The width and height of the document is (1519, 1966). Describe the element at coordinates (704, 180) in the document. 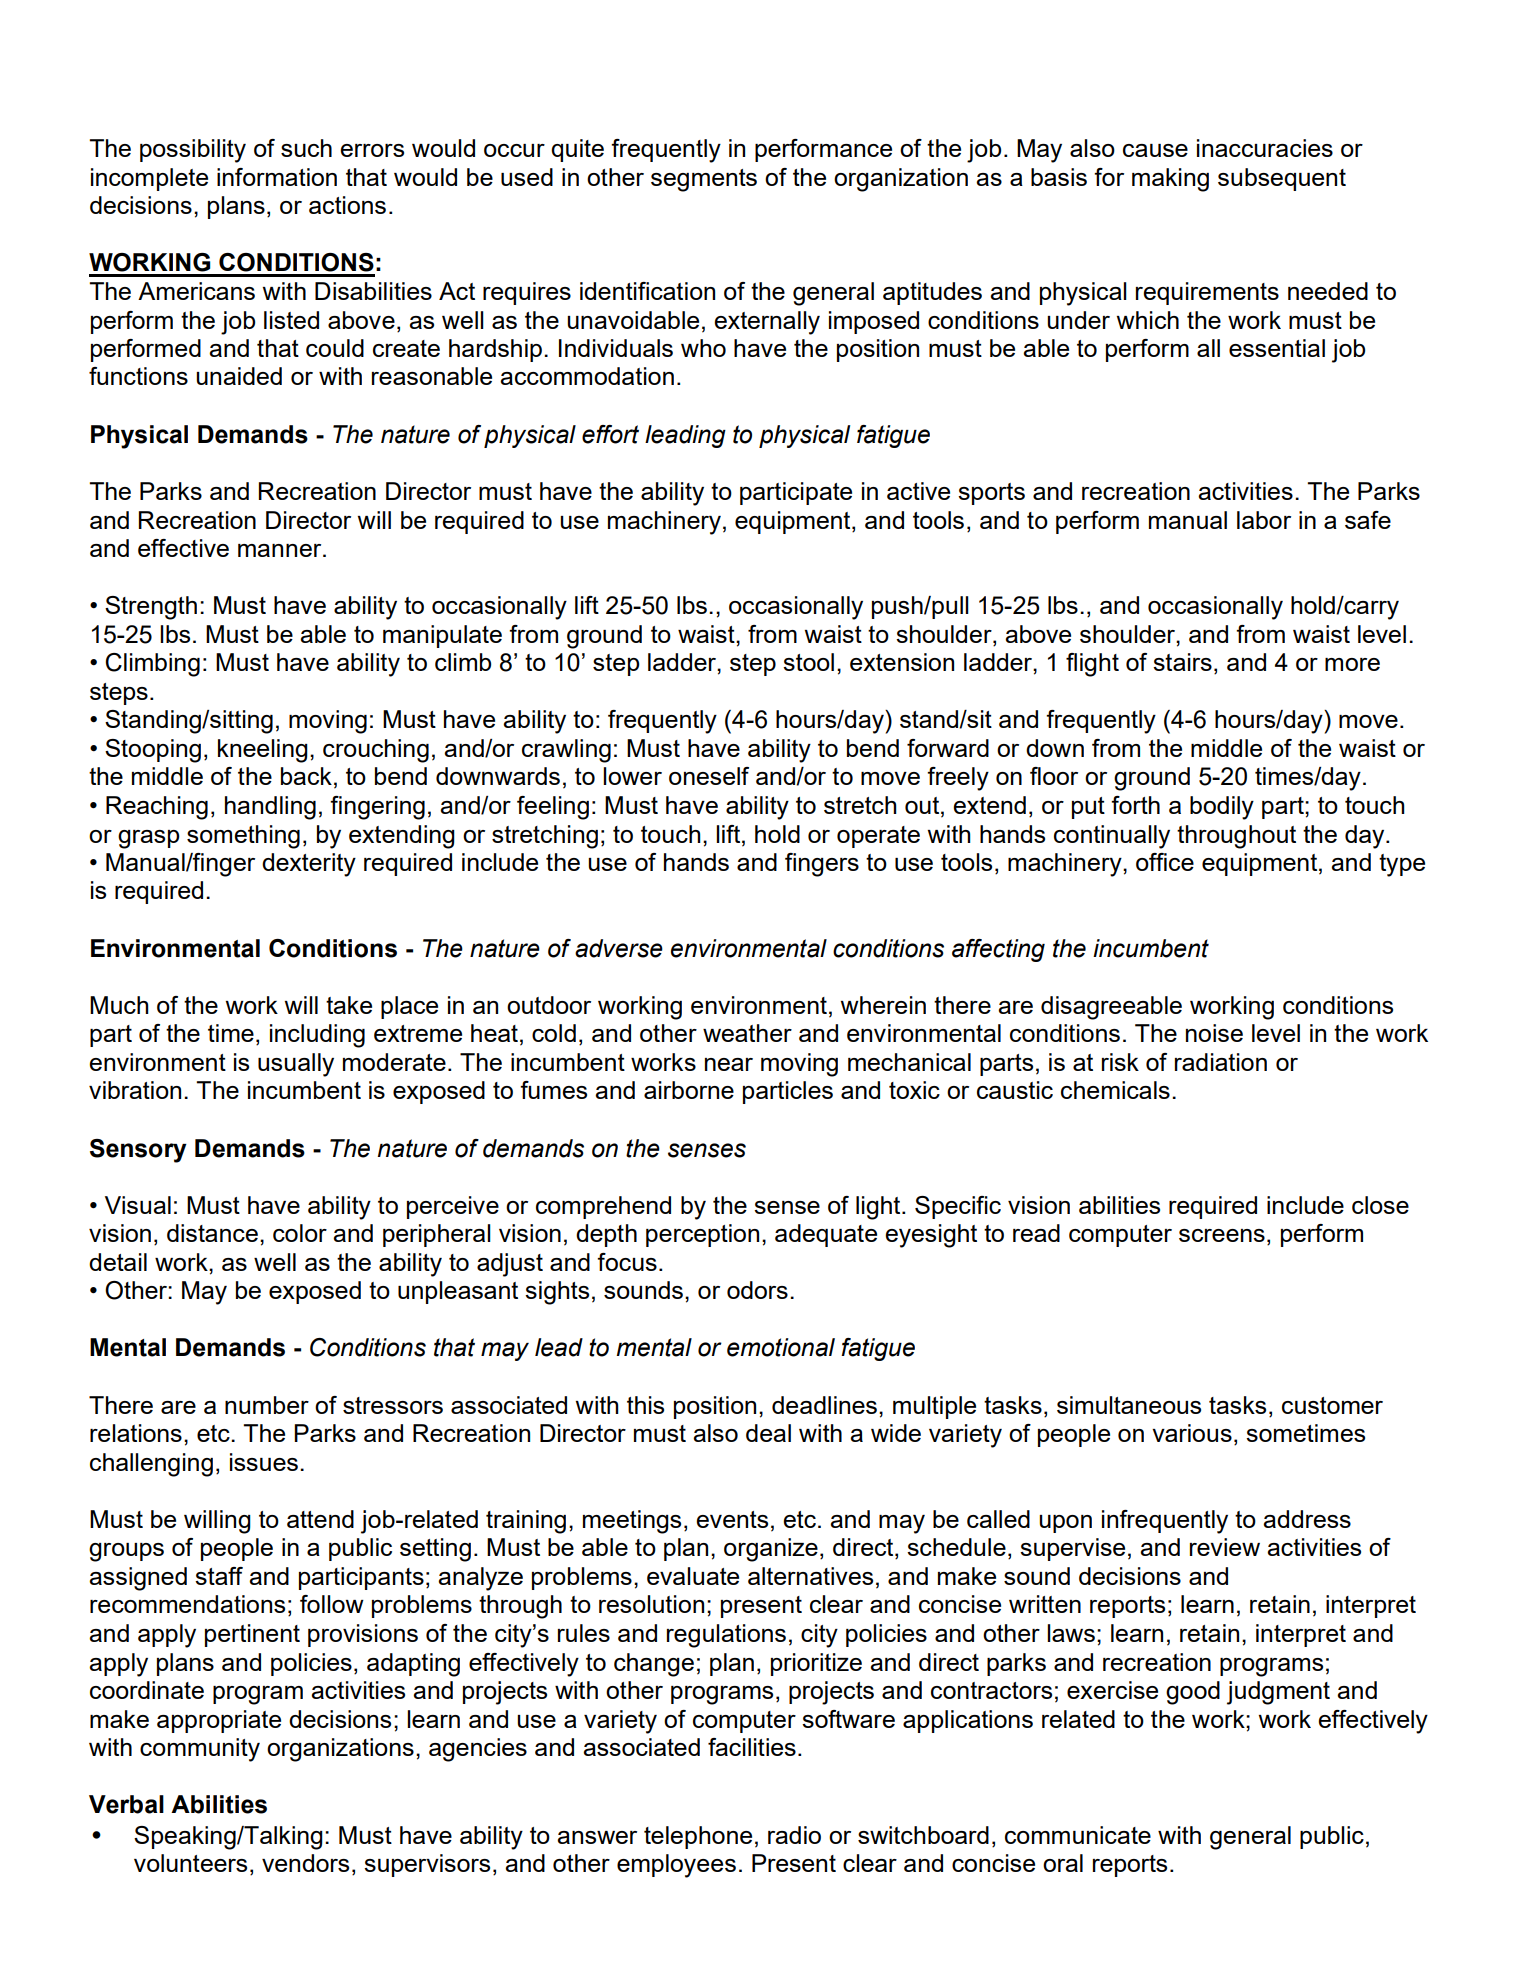

I see `segments` at that location.
